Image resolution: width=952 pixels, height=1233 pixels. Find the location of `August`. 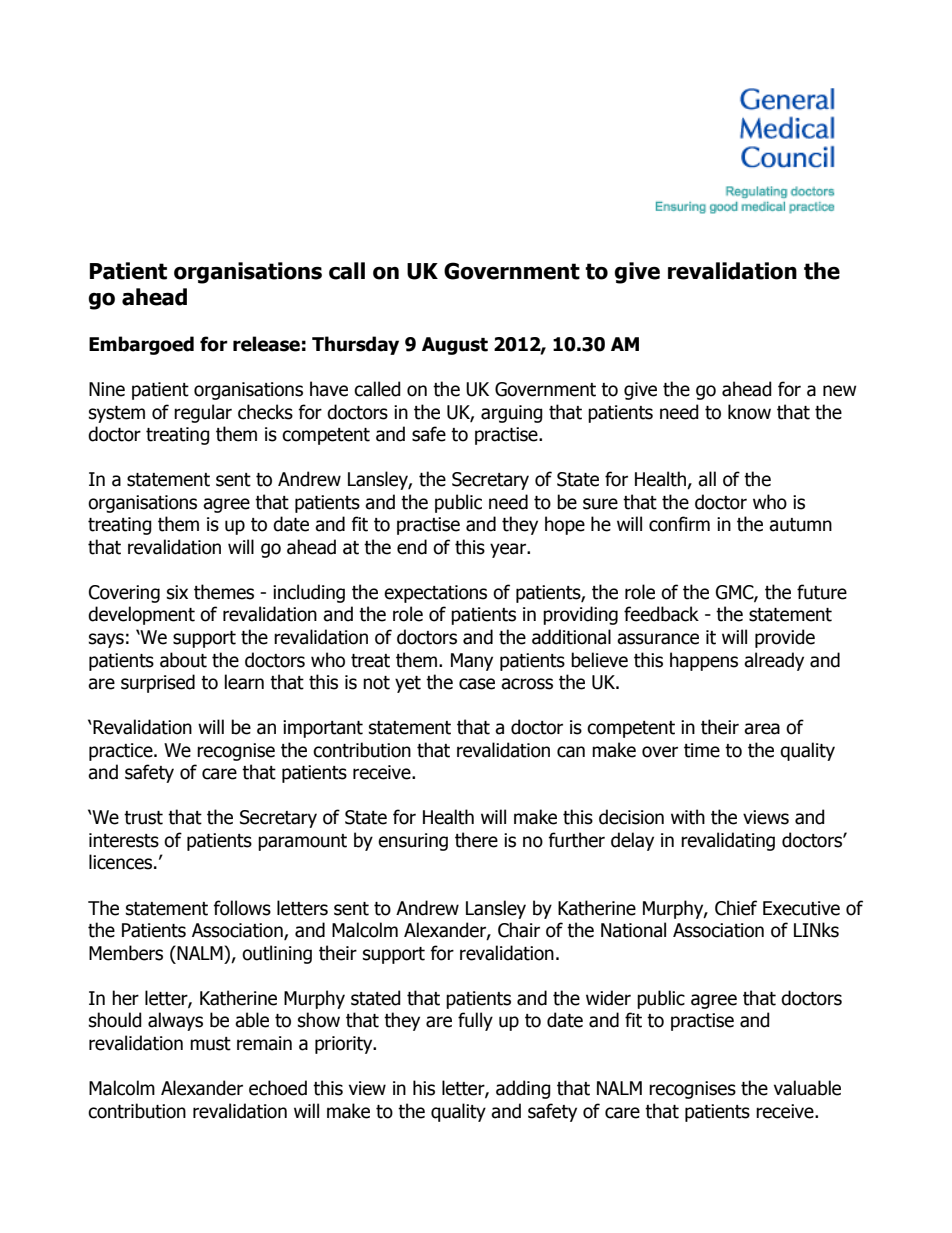

August is located at coordinates (455, 346).
